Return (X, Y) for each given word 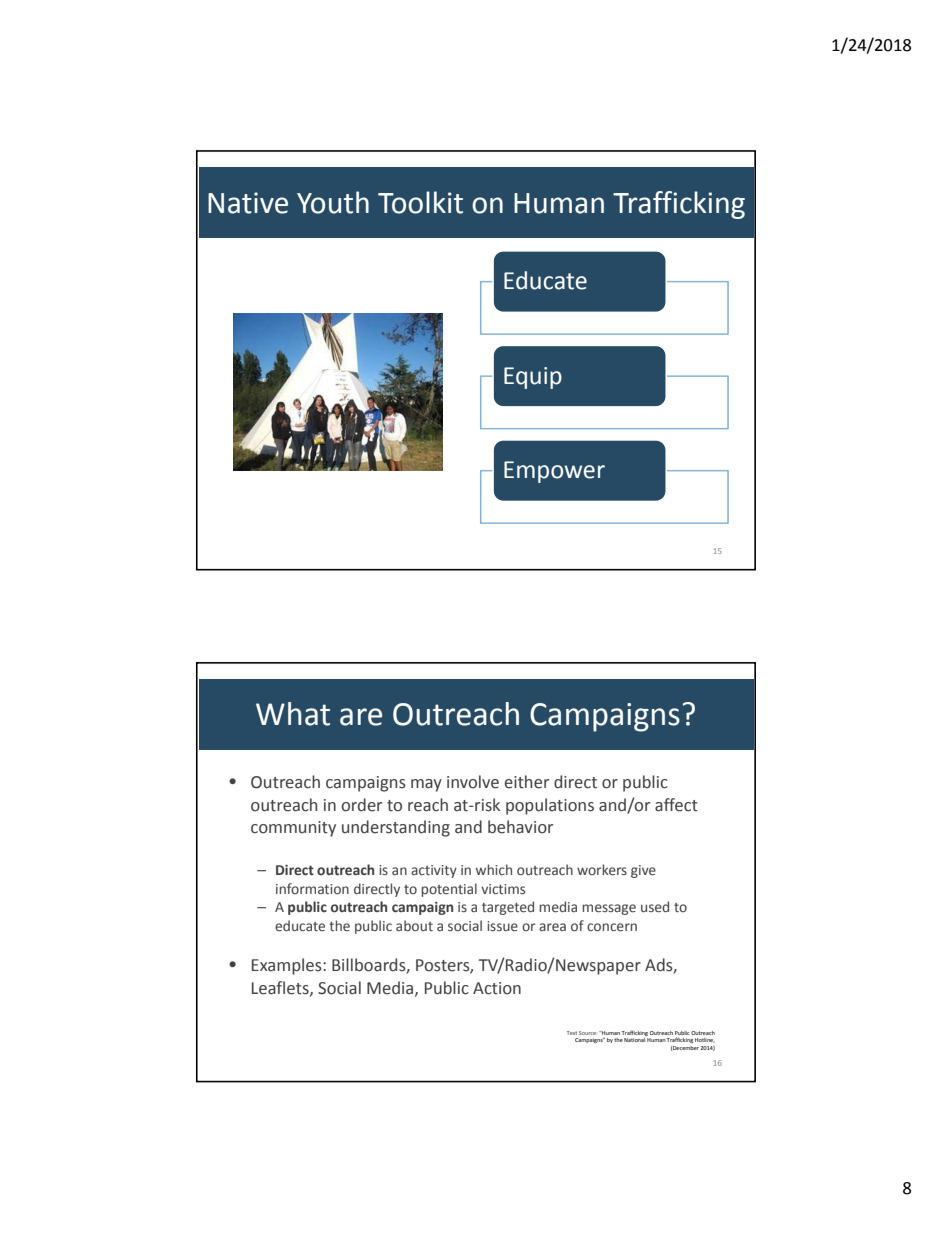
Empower (554, 472)
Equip (533, 378)
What (293, 714)
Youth (333, 202)
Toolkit (420, 202)
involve (473, 782)
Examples (288, 966)
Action (497, 988)
